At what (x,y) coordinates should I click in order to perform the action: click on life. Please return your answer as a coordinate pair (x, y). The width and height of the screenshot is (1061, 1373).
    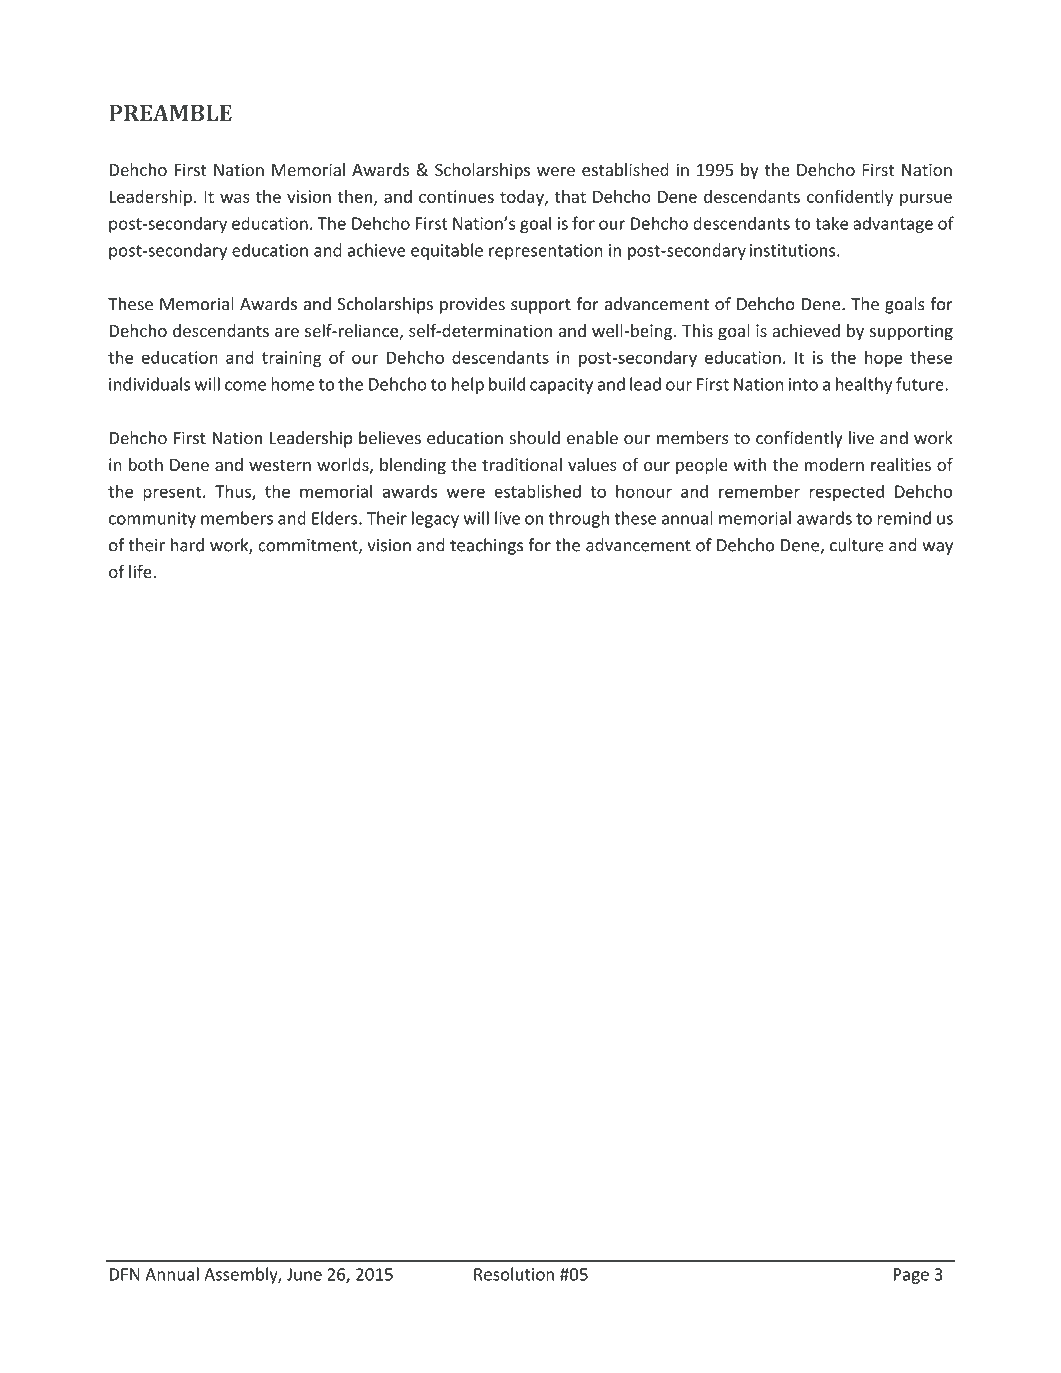
    Looking at the image, I should click on (141, 571).
